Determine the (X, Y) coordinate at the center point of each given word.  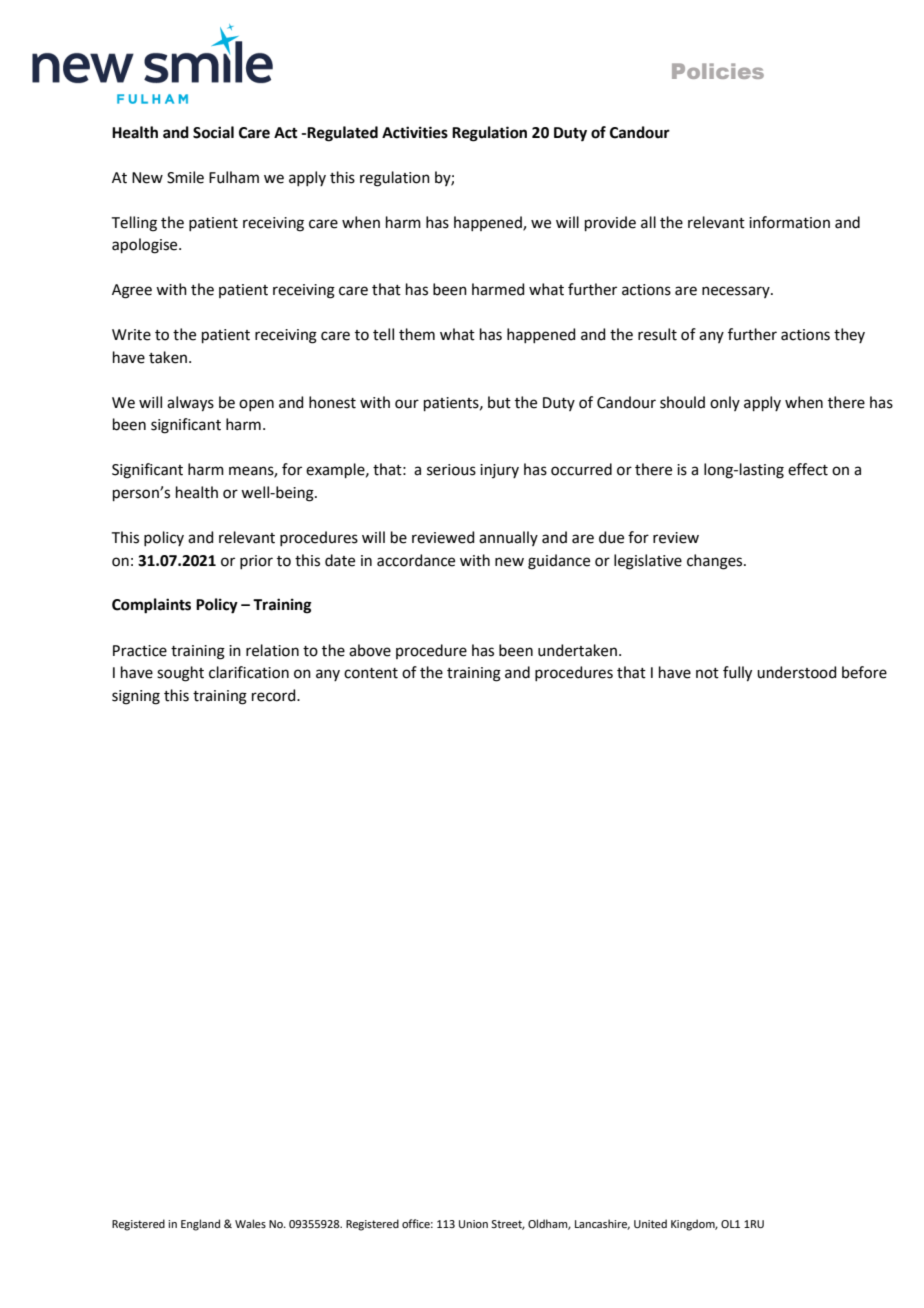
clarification (249, 672)
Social (213, 132)
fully (737, 674)
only (725, 403)
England (200, 1225)
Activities (415, 132)
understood (797, 672)
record (275, 695)
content (371, 673)
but (499, 402)
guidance (559, 562)
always (190, 404)
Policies (718, 71)
